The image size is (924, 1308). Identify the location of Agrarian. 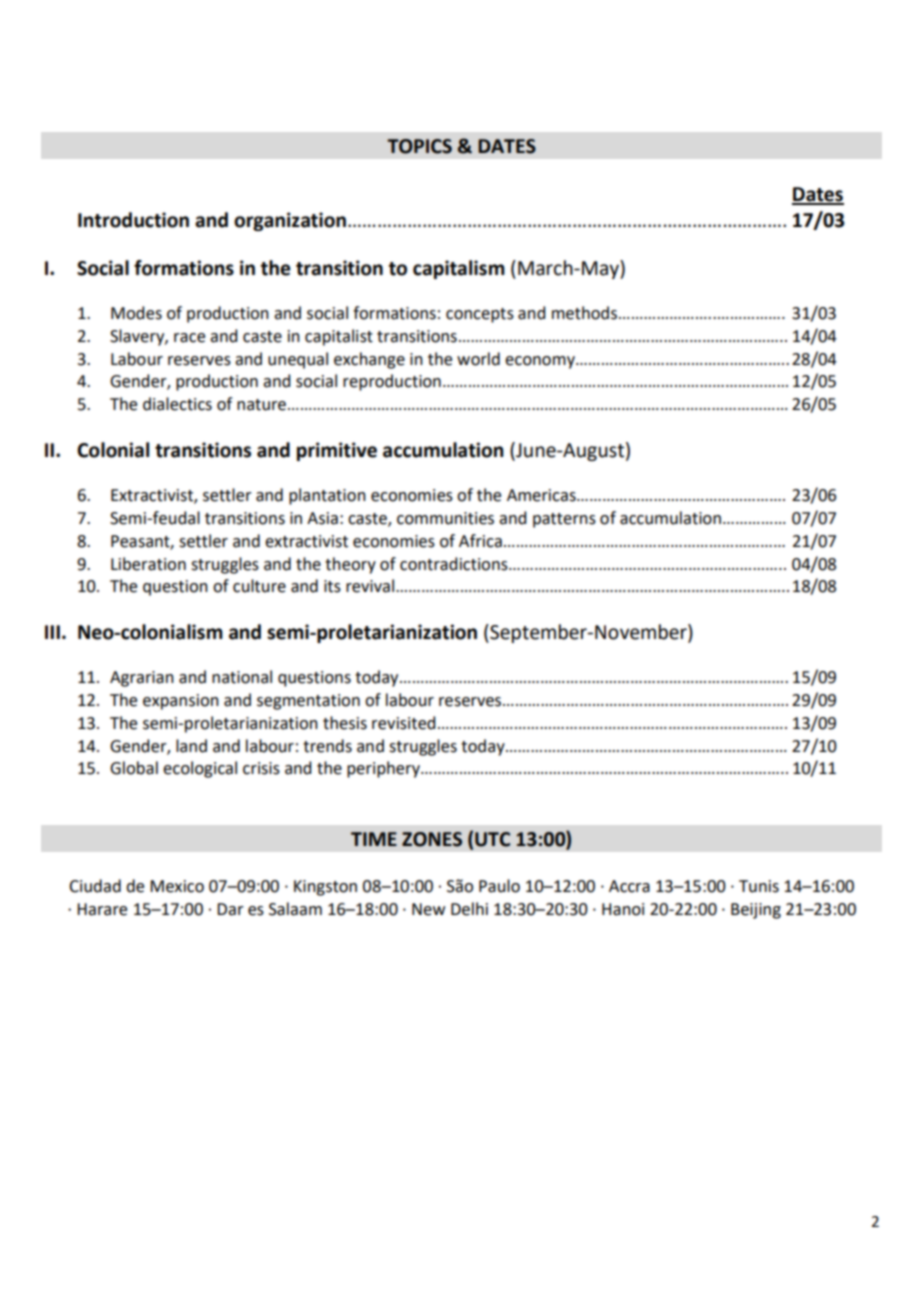
(142, 679).
